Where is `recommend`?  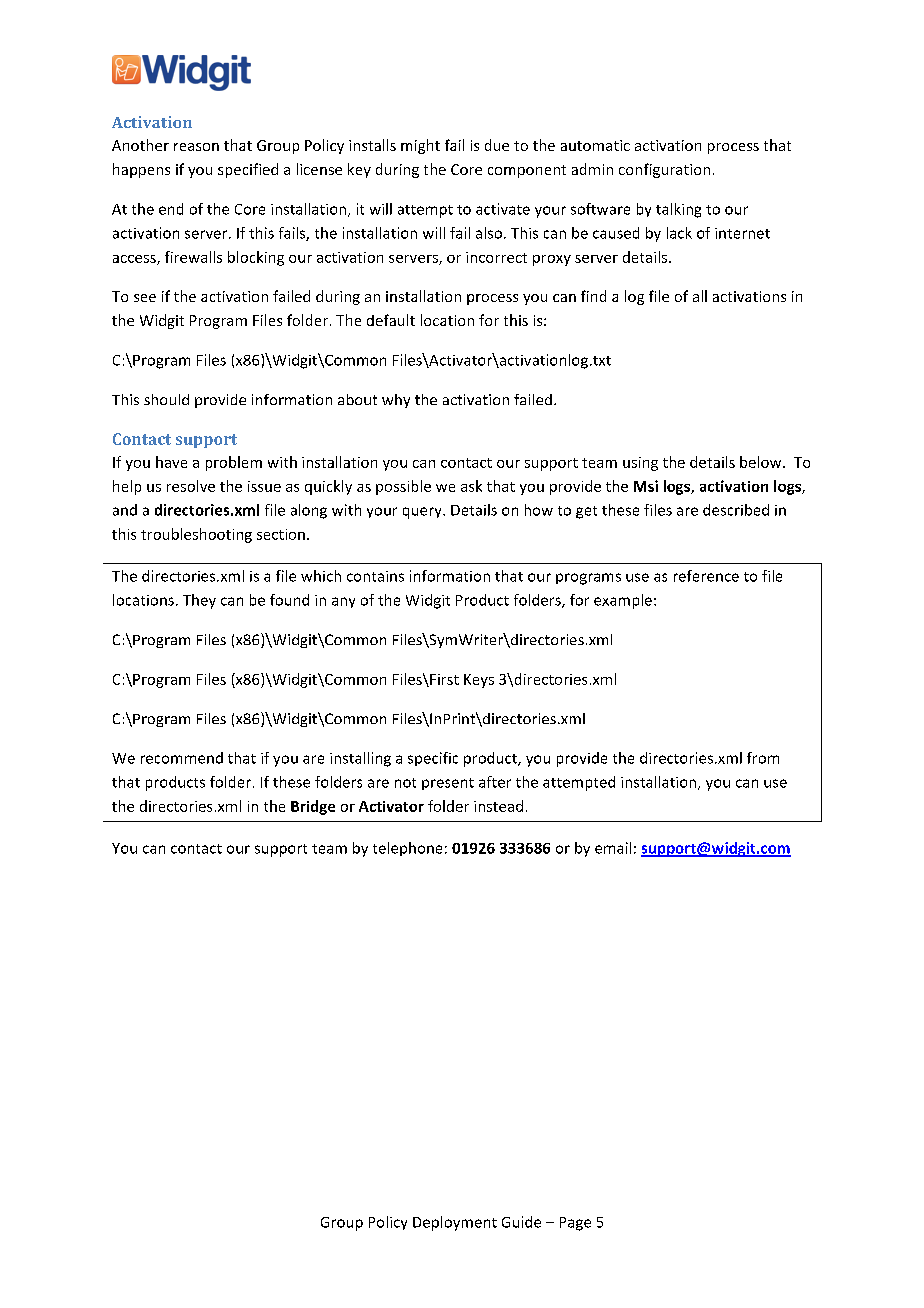 recommend is located at coordinates (182, 758).
